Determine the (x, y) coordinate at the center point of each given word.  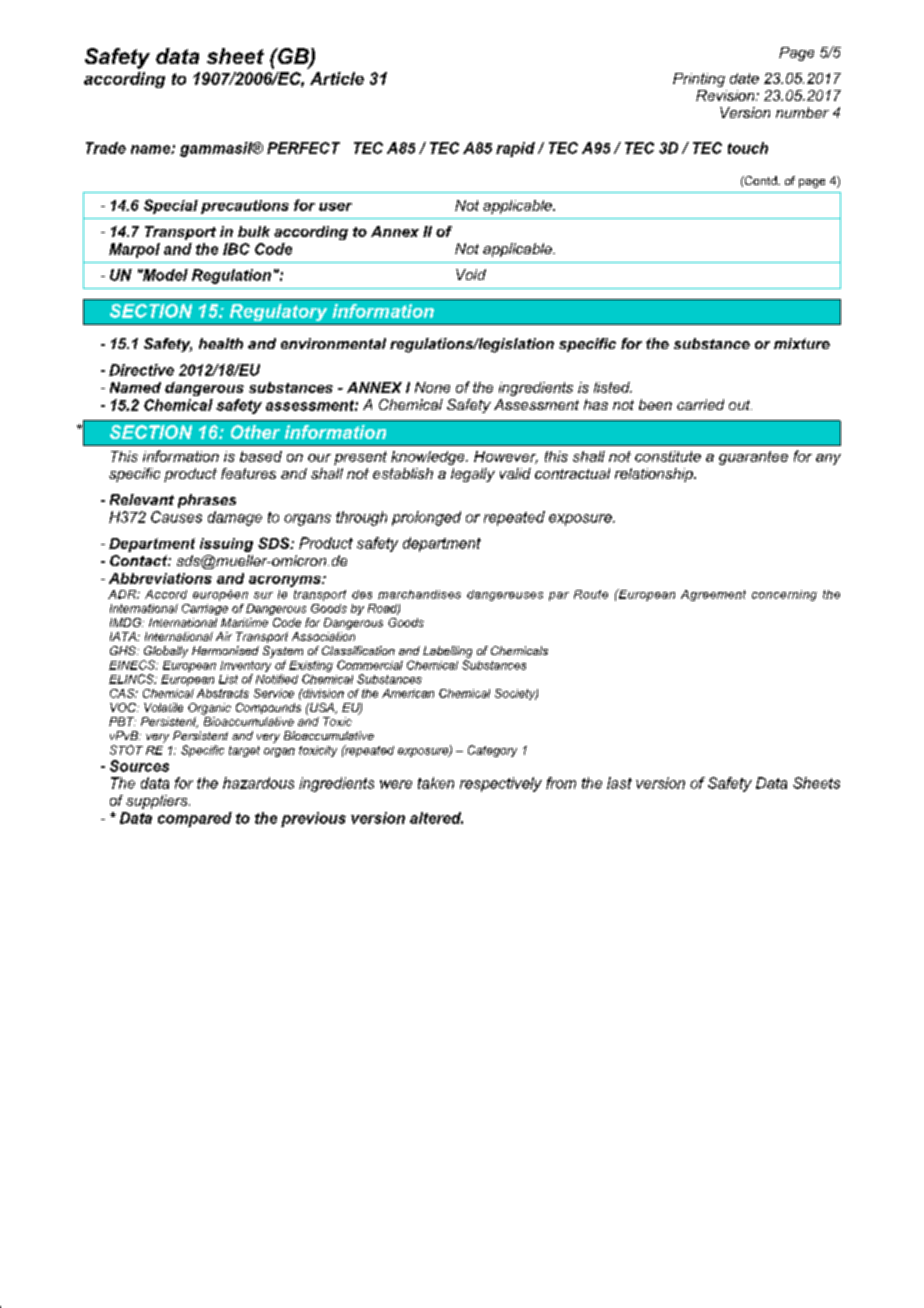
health (221, 343)
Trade (106, 148)
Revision (726, 95)
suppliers (158, 802)
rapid (515, 149)
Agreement (713, 595)
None (432, 387)
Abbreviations (160, 578)
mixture (802, 343)
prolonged (426, 518)
